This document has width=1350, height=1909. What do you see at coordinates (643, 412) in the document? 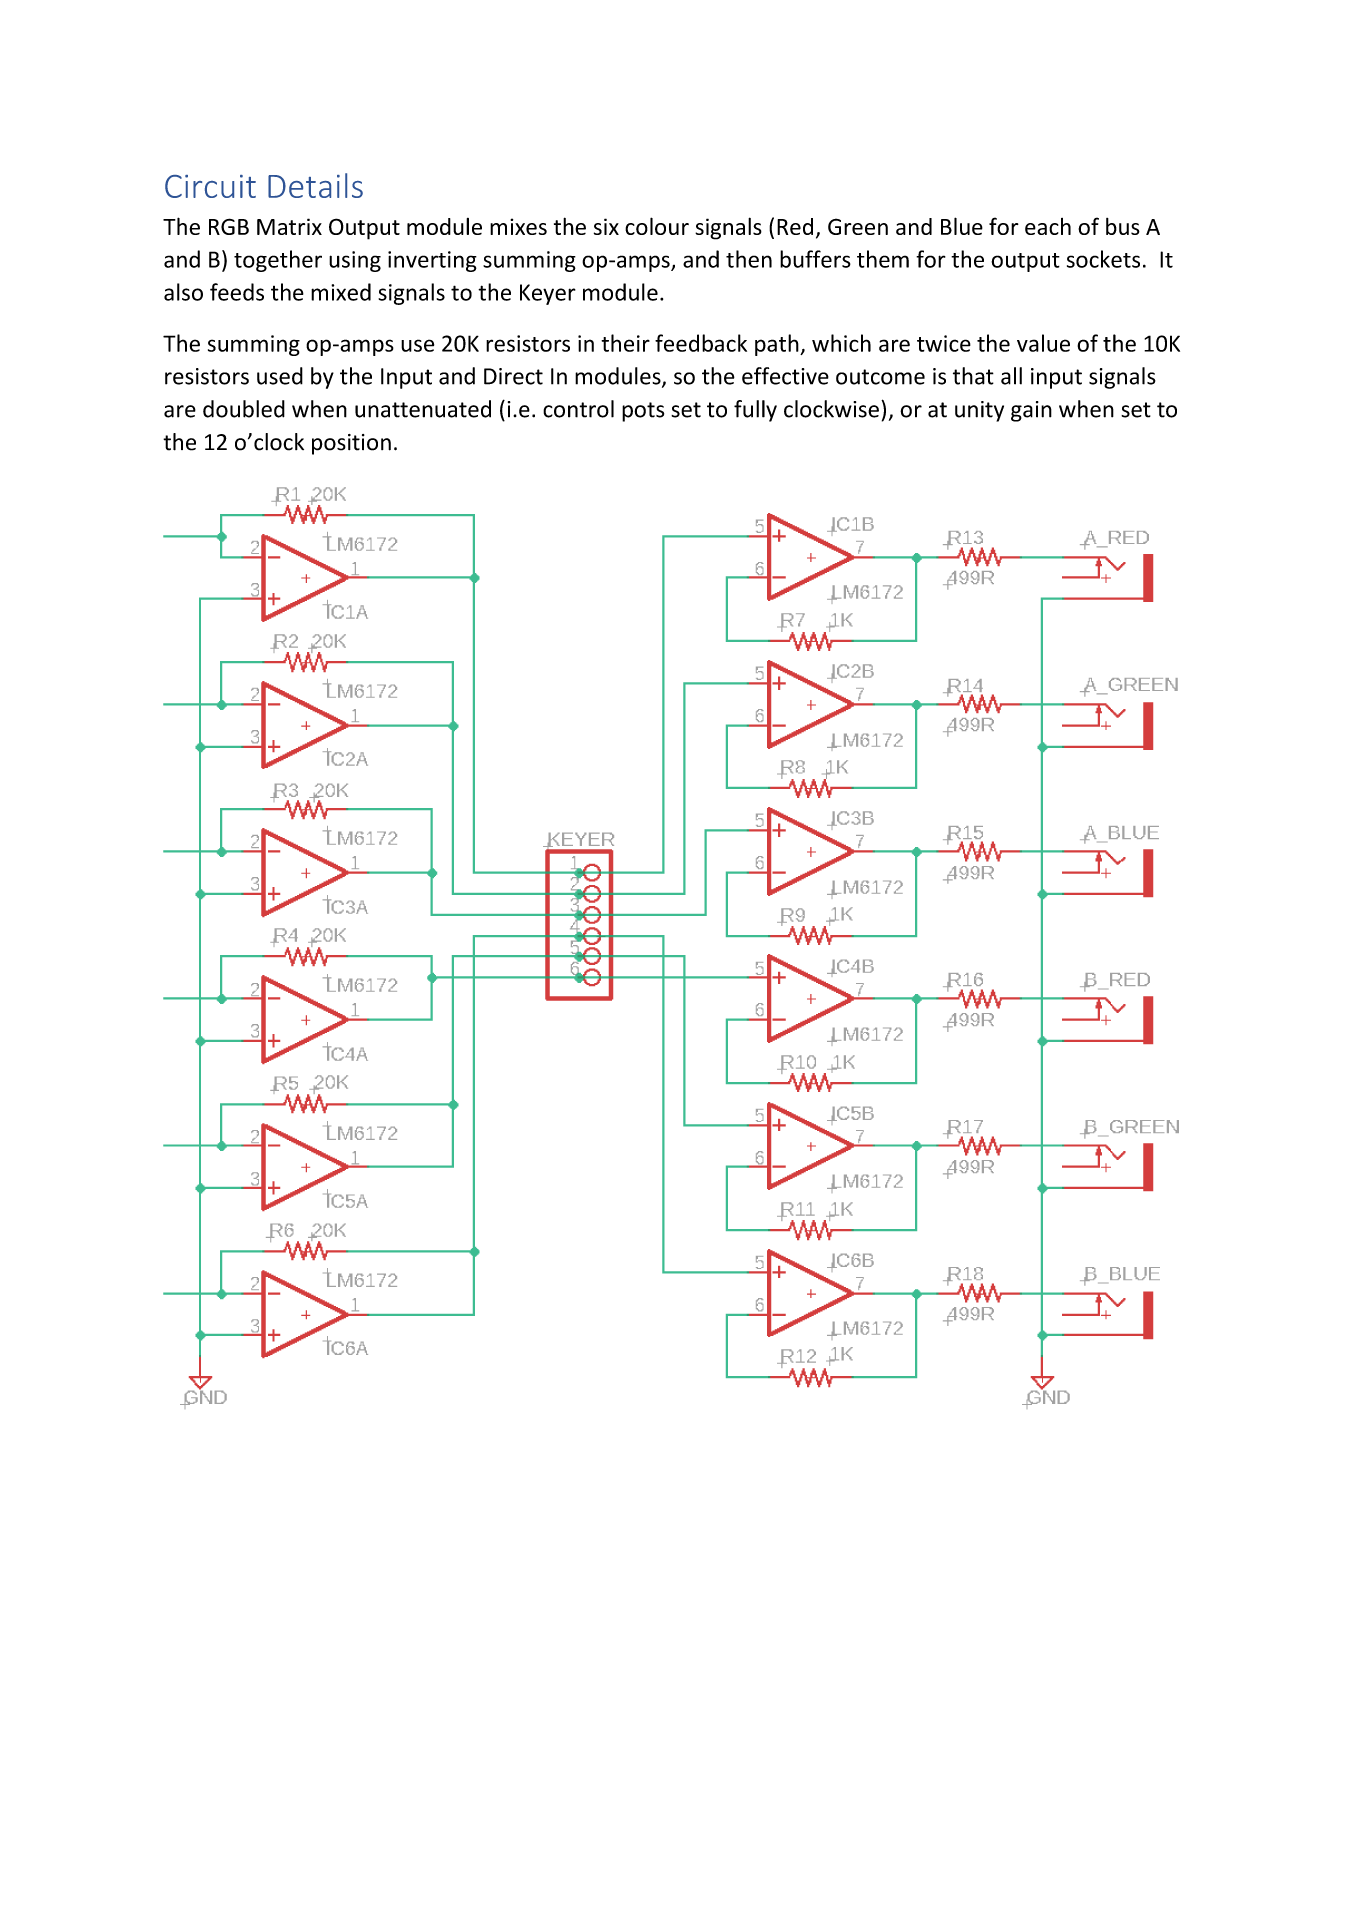
I see `pots` at bounding box center [643, 412].
